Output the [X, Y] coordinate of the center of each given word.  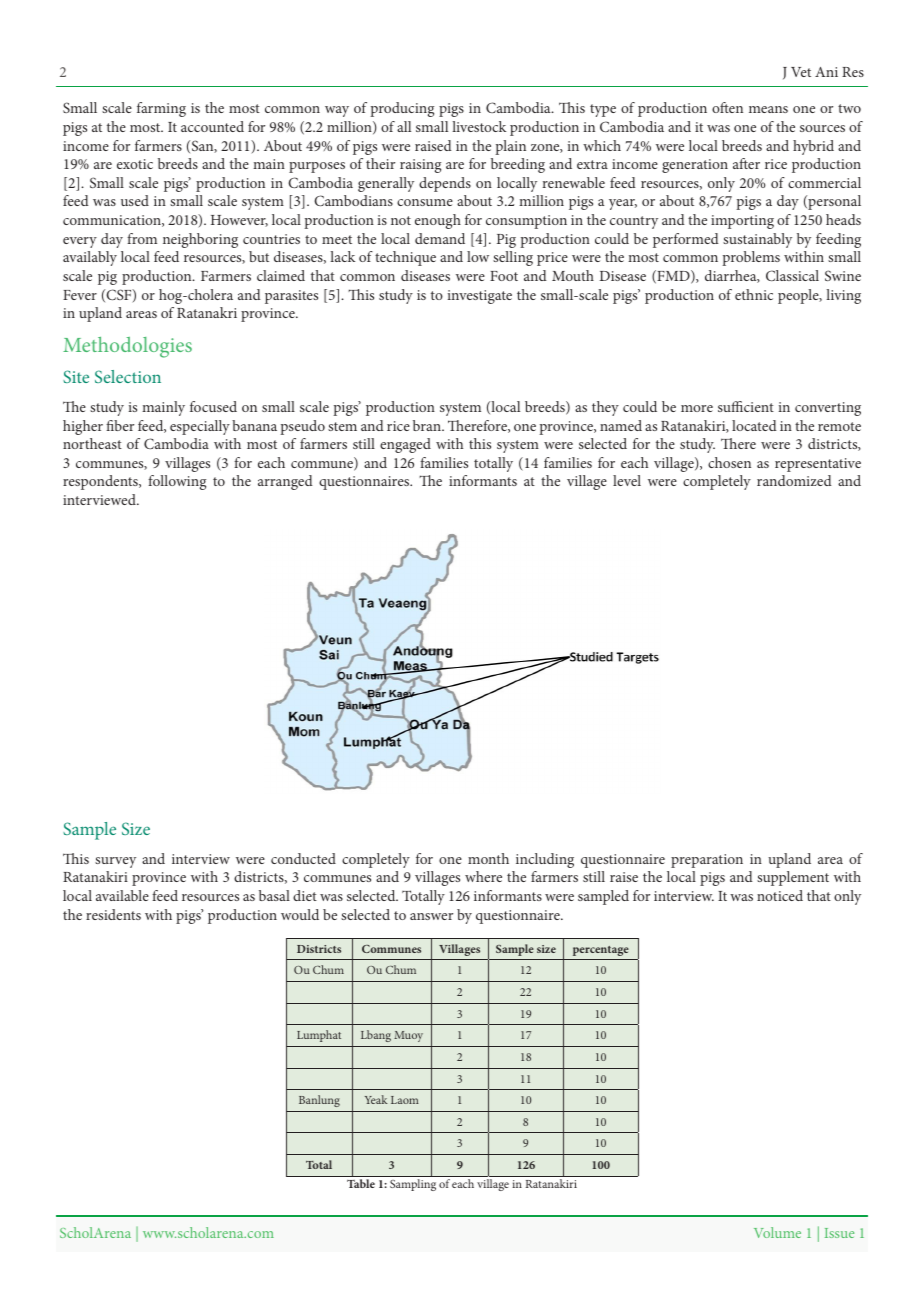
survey [115, 862]
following [177, 482]
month [488, 858]
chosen [729, 462]
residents [113, 914]
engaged [405, 445]
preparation [707, 861]
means [768, 109]
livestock [479, 126]
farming [161, 109]
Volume [777, 1232]
